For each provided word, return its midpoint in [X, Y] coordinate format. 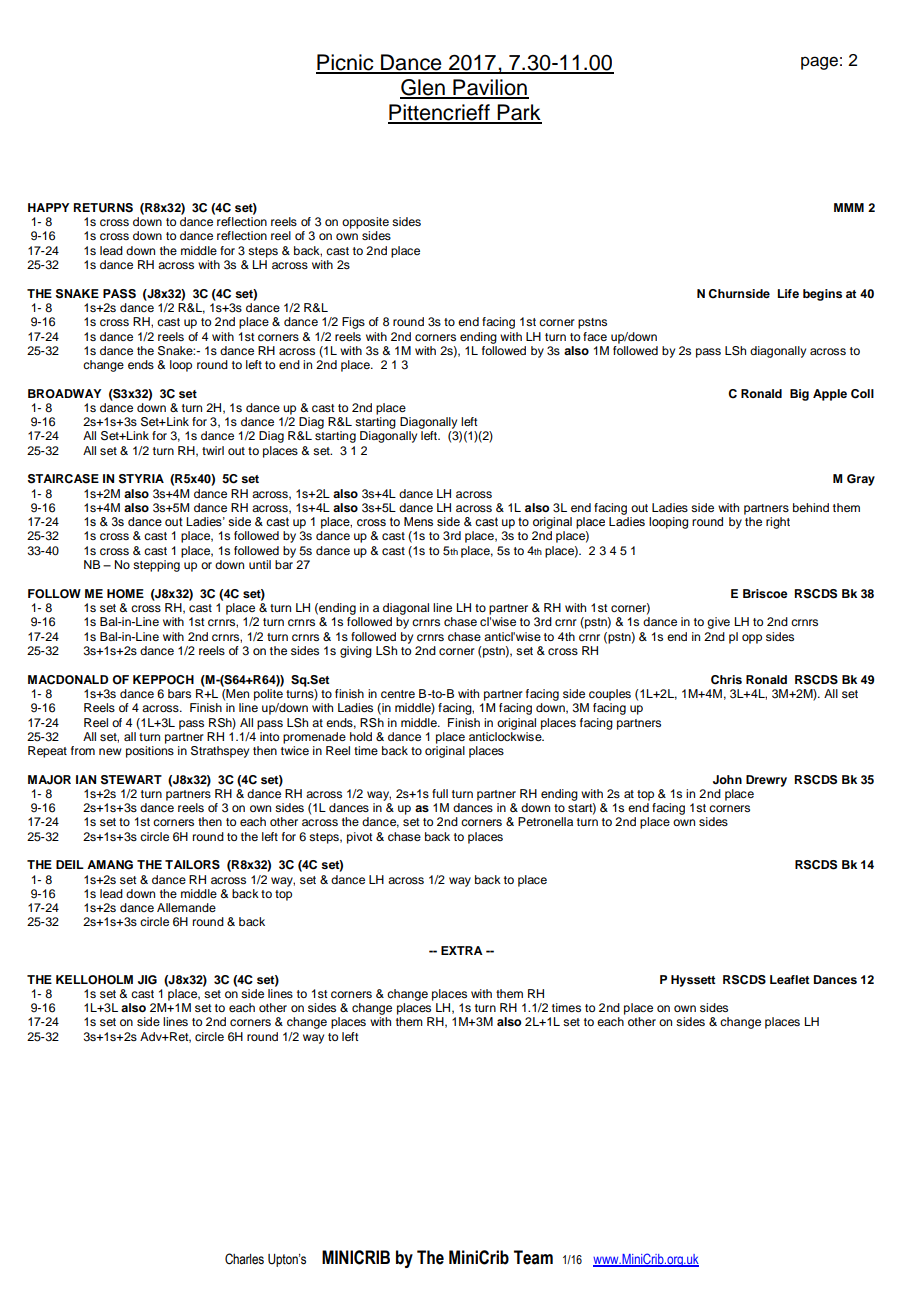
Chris [726, 680]
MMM [849, 207]
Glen [423, 88]
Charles [244, 1259]
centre [398, 694]
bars [179, 693]
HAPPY [48, 207]
